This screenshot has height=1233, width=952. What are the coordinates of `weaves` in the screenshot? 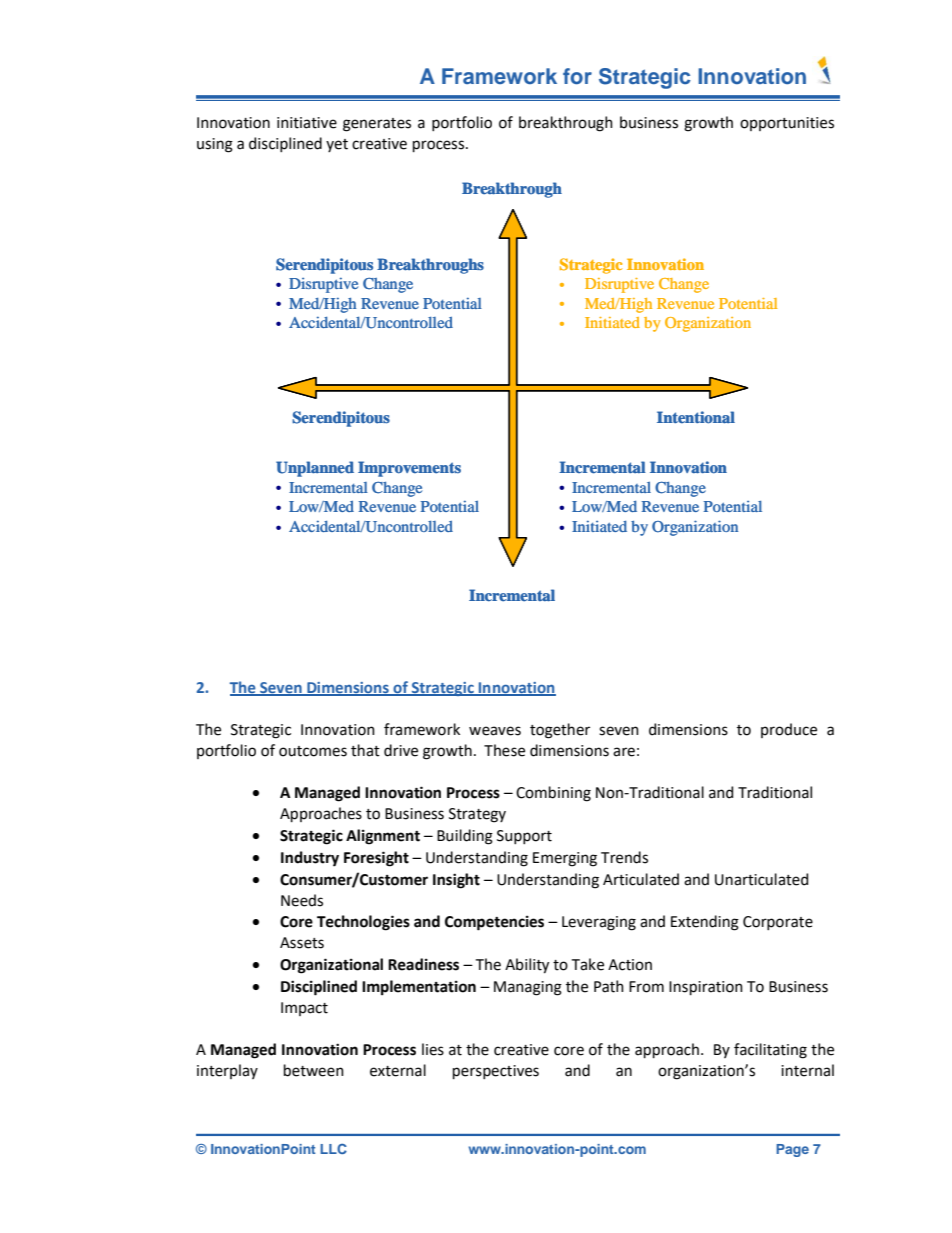 It's located at (495, 731).
